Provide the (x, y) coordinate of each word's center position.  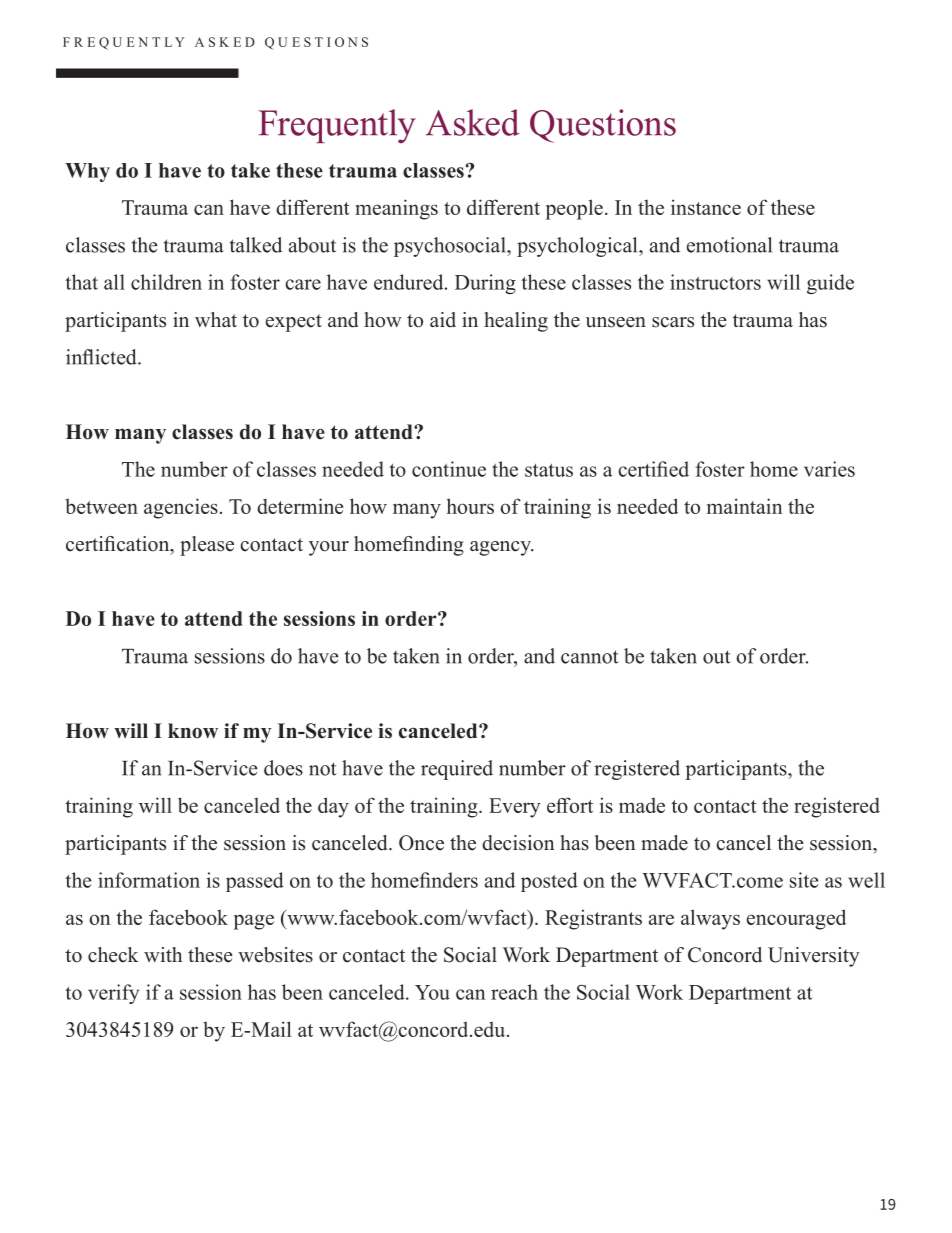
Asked (473, 122)
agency (501, 548)
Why (87, 172)
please (207, 546)
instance (706, 207)
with (163, 954)
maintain (745, 506)
